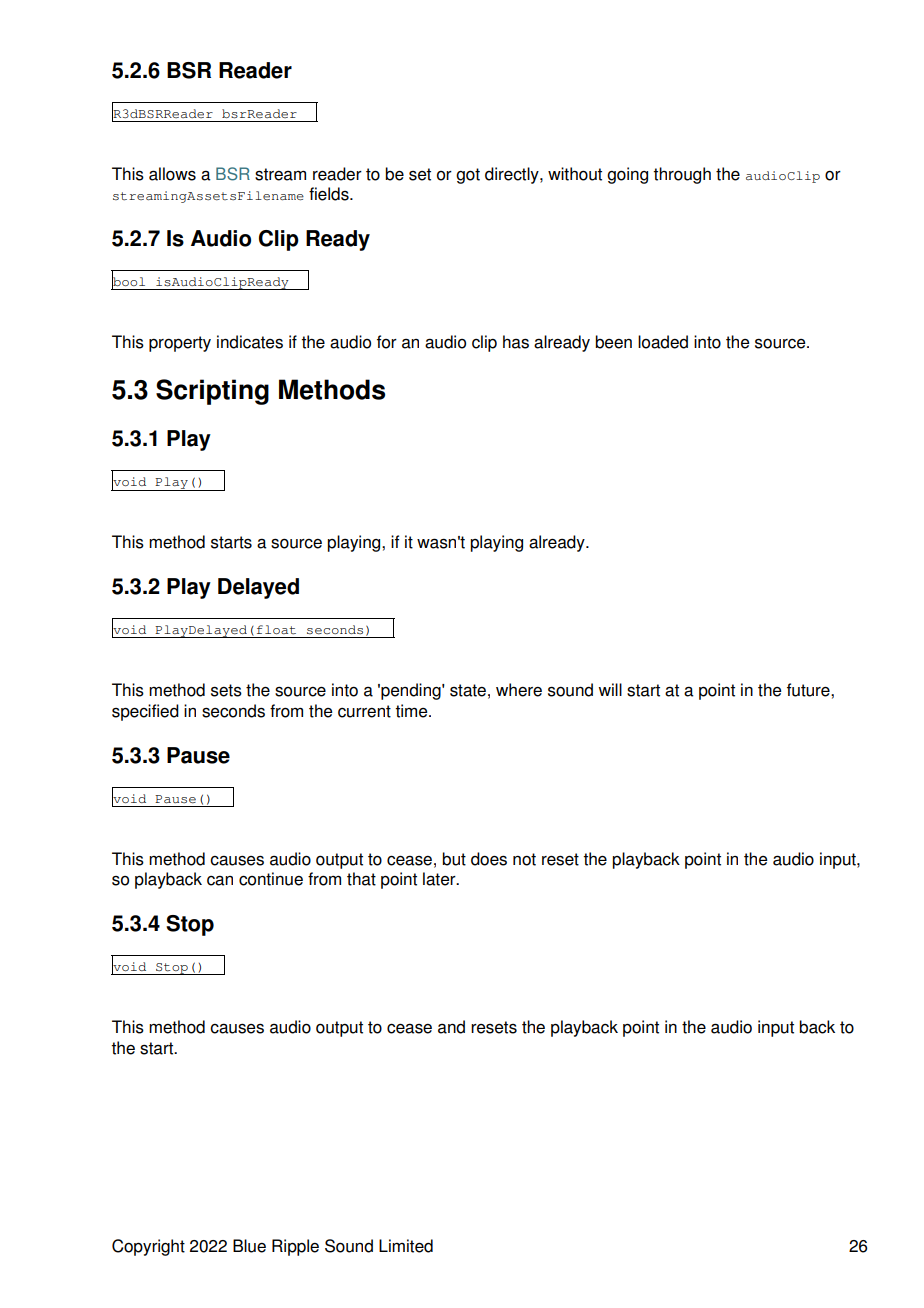  I want to click on through, so click(682, 175).
